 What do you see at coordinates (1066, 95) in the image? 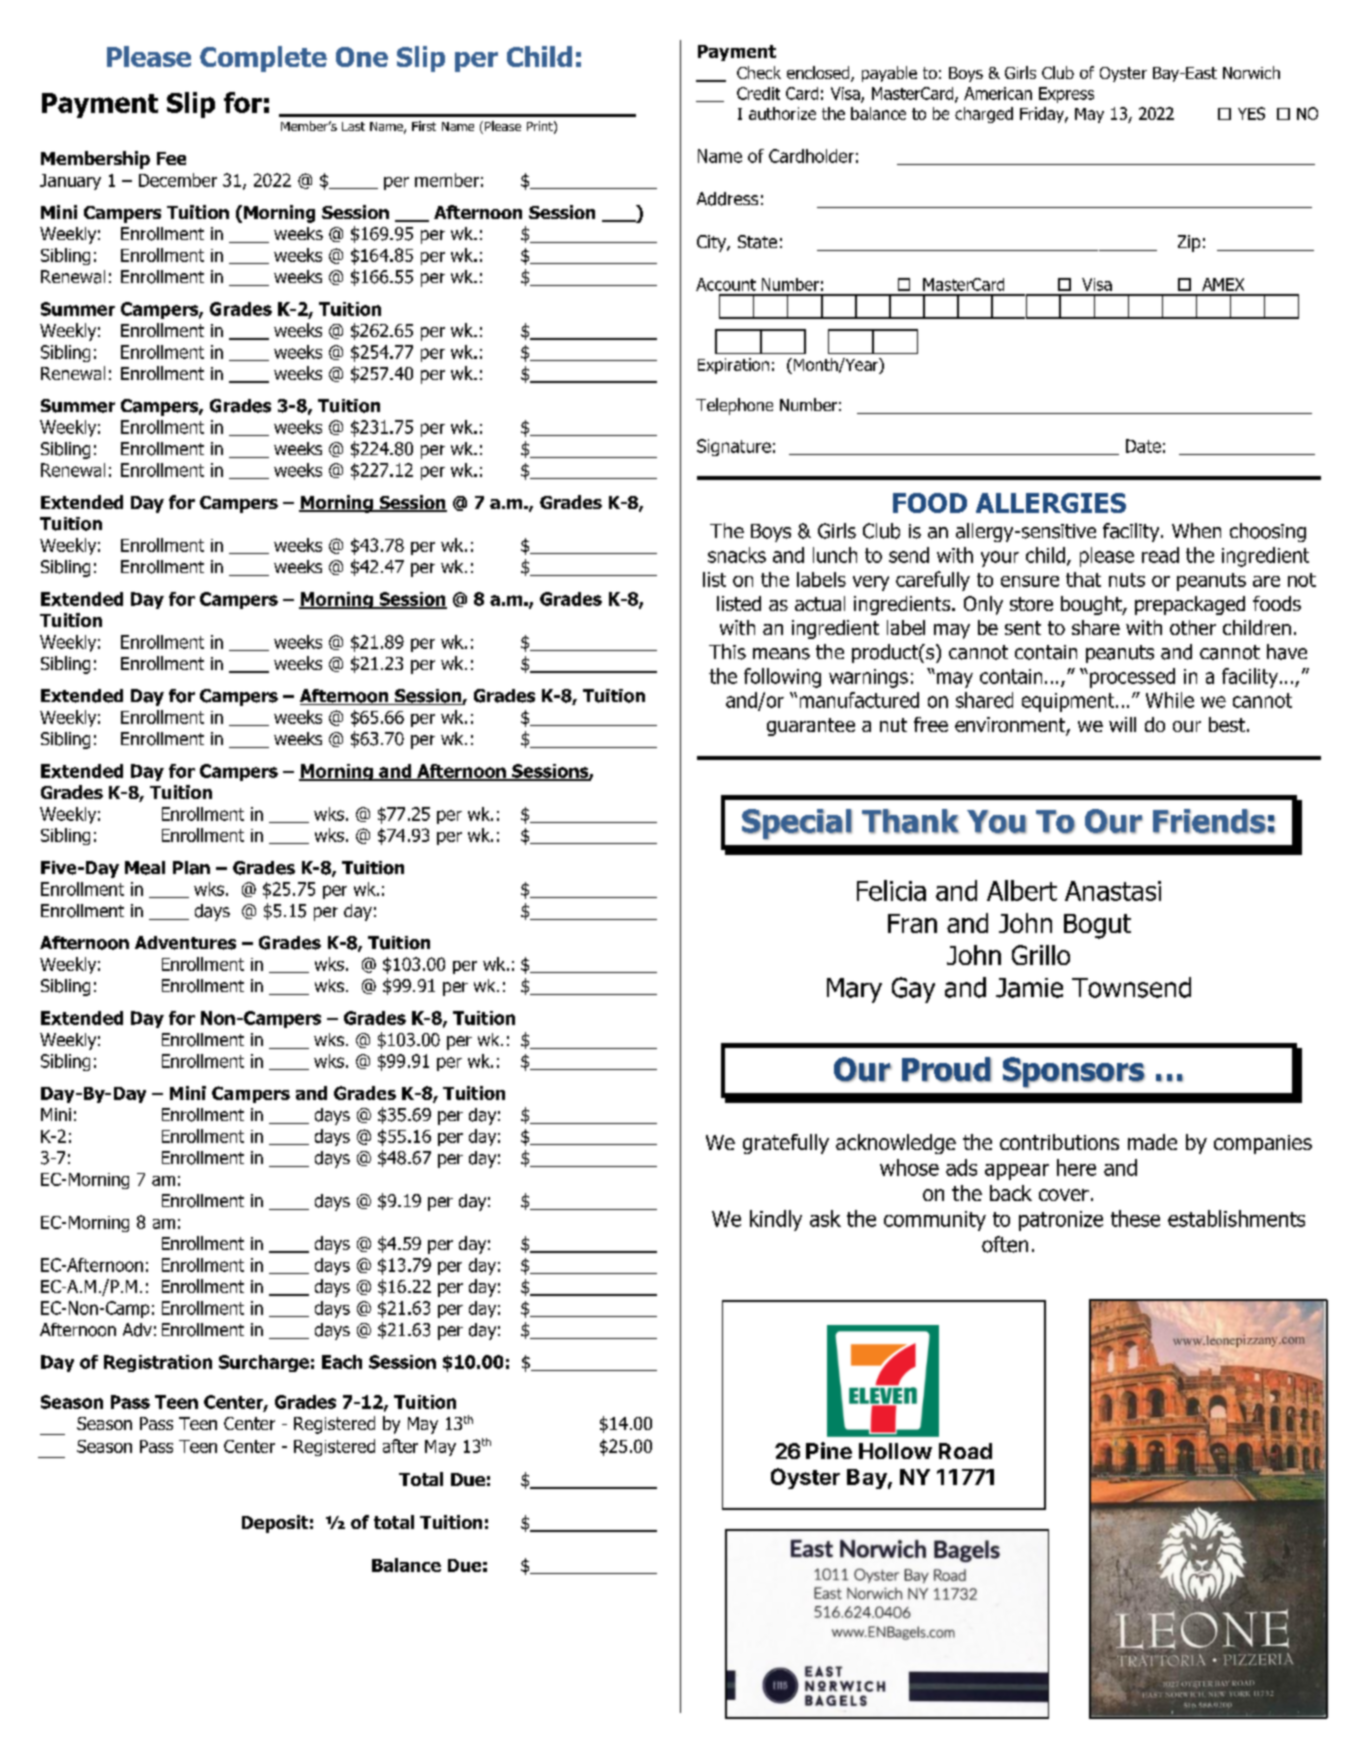
I see `Express` at bounding box center [1066, 95].
